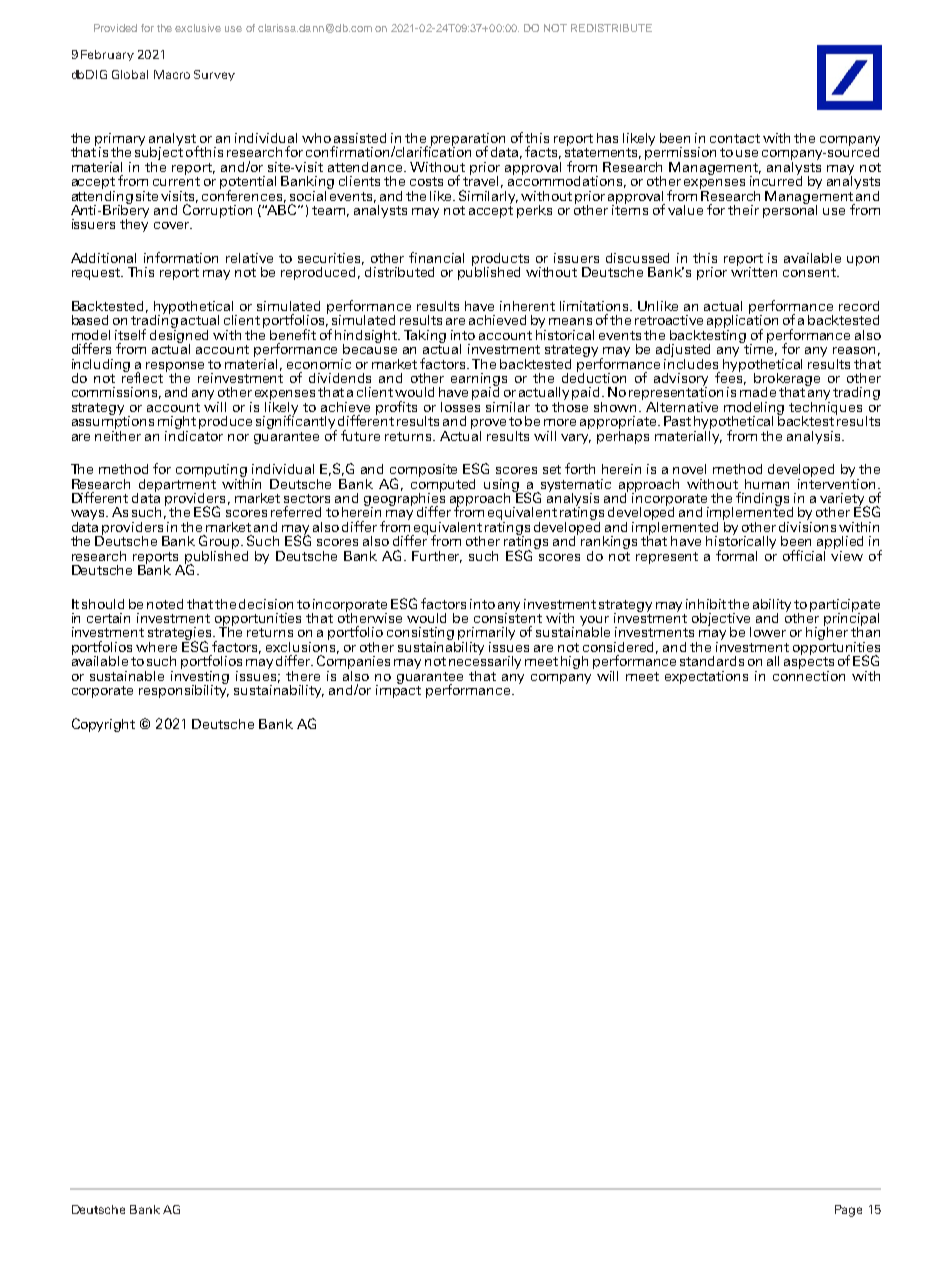 This page has height=1270, width=952. Describe the element at coordinates (611, 28) in the page. I see `REDISTRIBUTE` at that location.
